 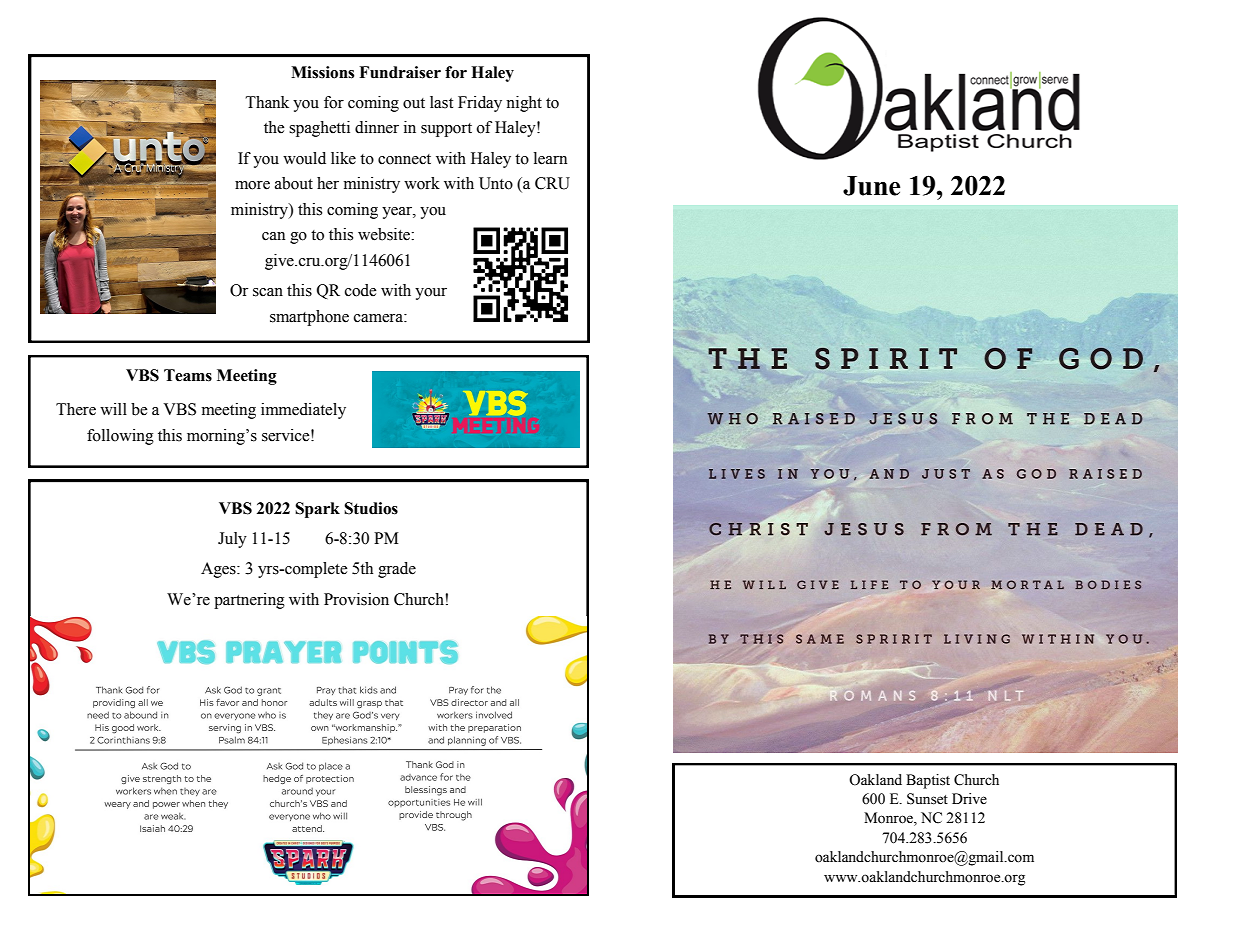 What do you see at coordinates (871, 186) in the document?
I see `June` at bounding box center [871, 186].
